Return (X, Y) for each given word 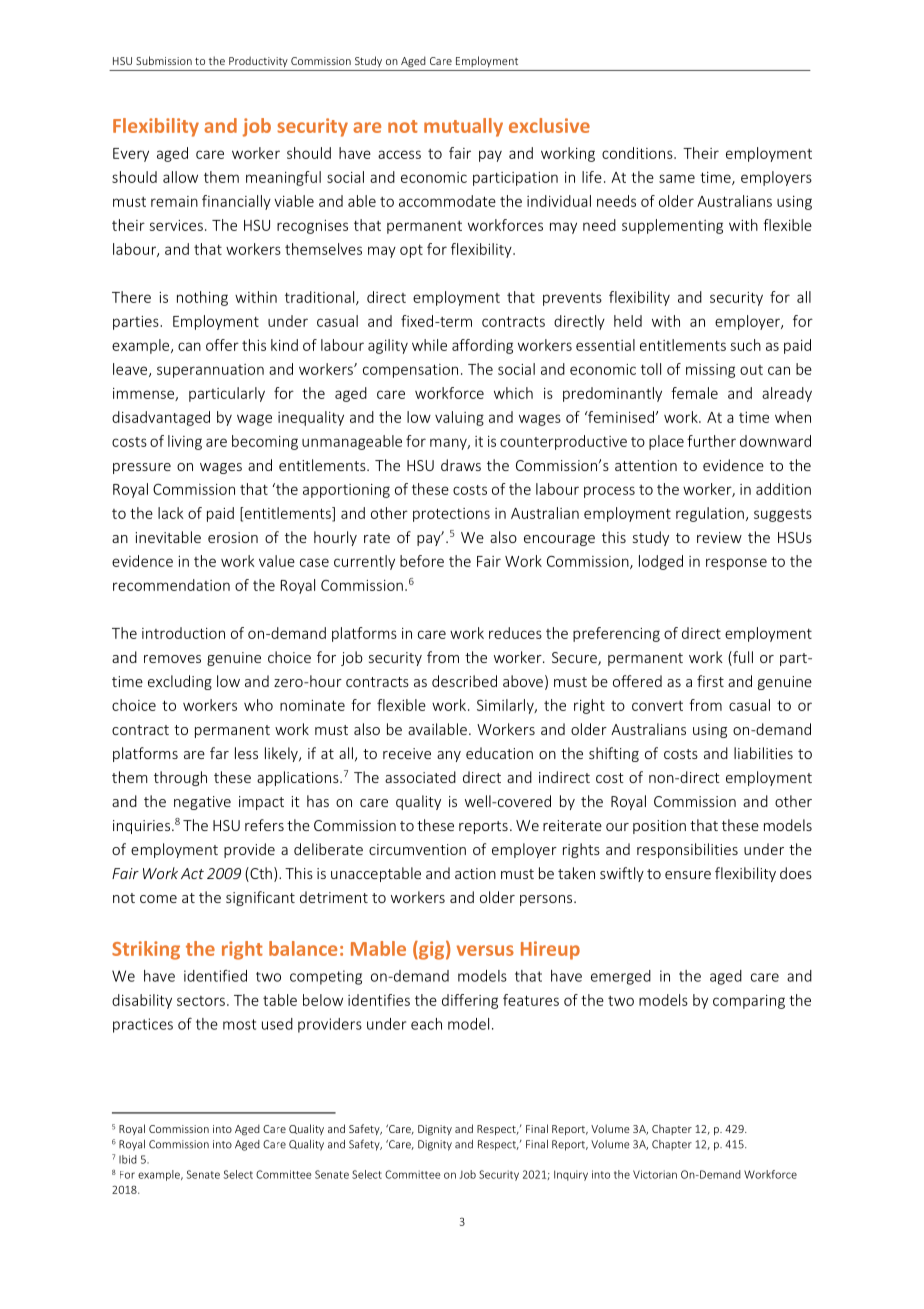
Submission (164, 60)
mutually (463, 127)
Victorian (655, 1174)
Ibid (128, 1159)
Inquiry (571, 1175)
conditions (638, 153)
